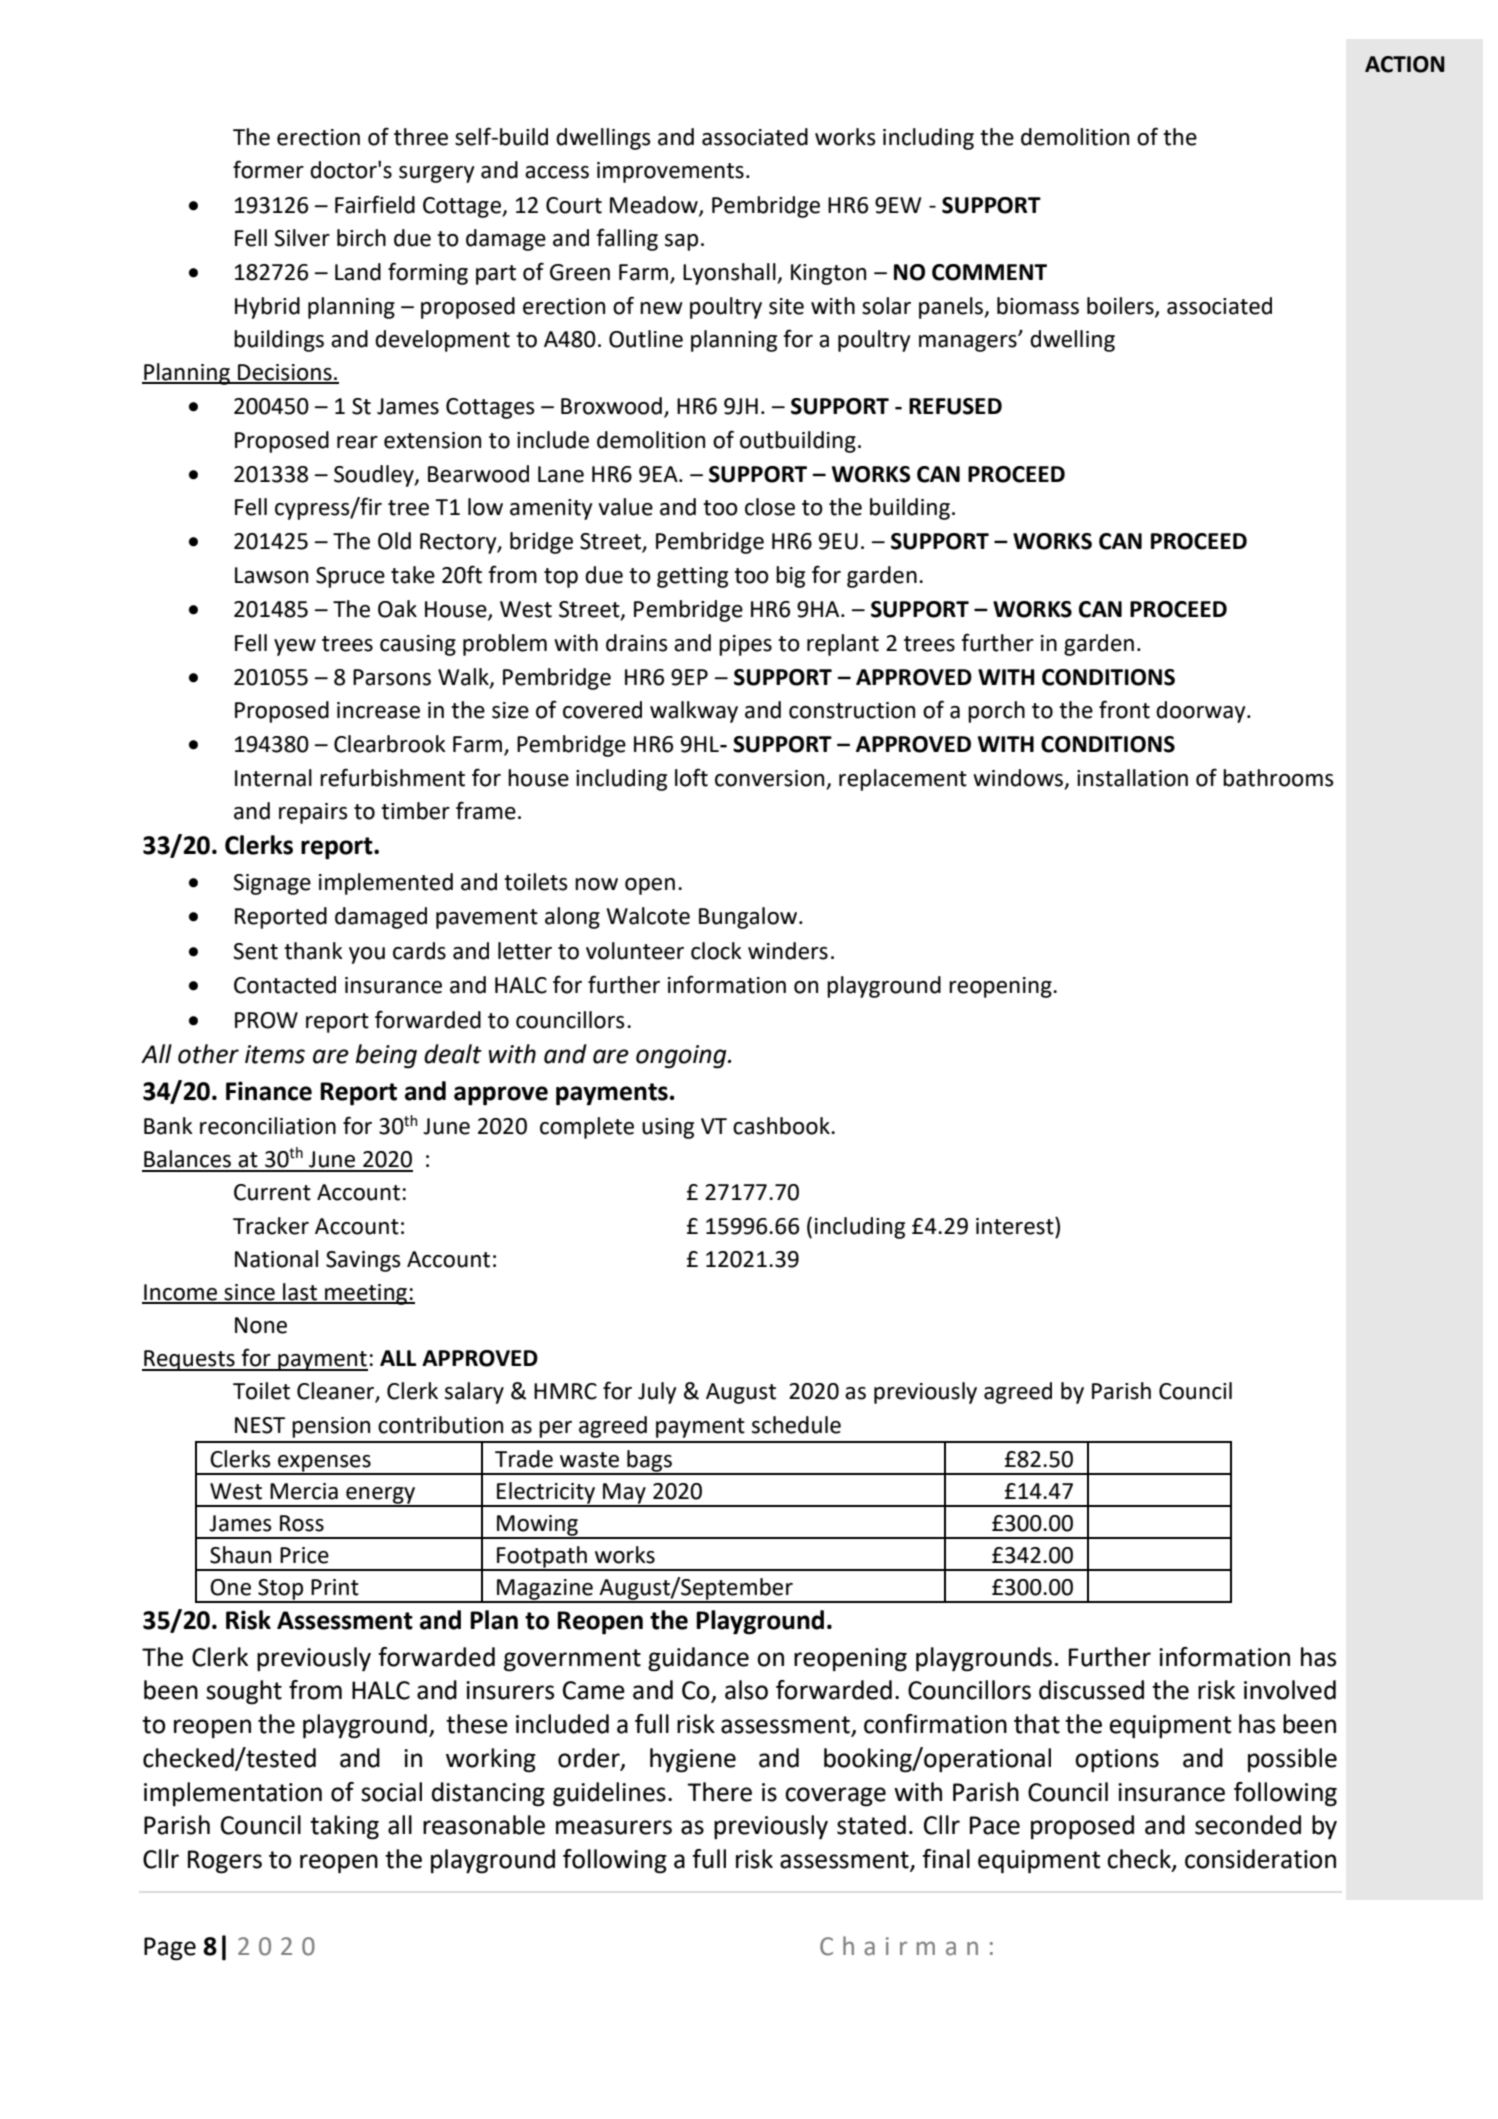 The height and width of the page is (2119, 1498). What do you see at coordinates (670, 172) in the page?
I see `improvements` at bounding box center [670, 172].
